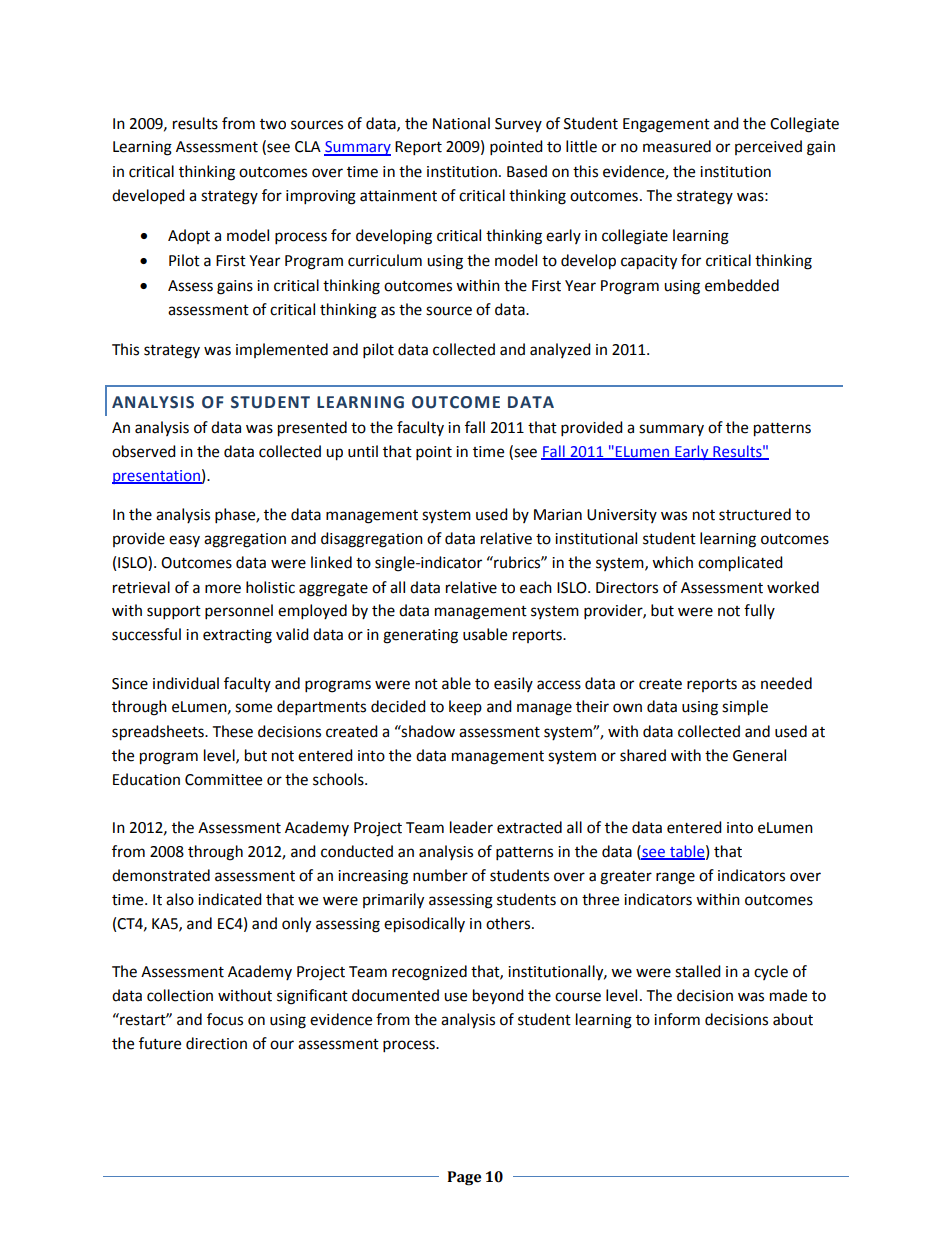 The image size is (952, 1233). Describe the element at coordinates (273, 124) in the screenshot. I see `two` at that location.
